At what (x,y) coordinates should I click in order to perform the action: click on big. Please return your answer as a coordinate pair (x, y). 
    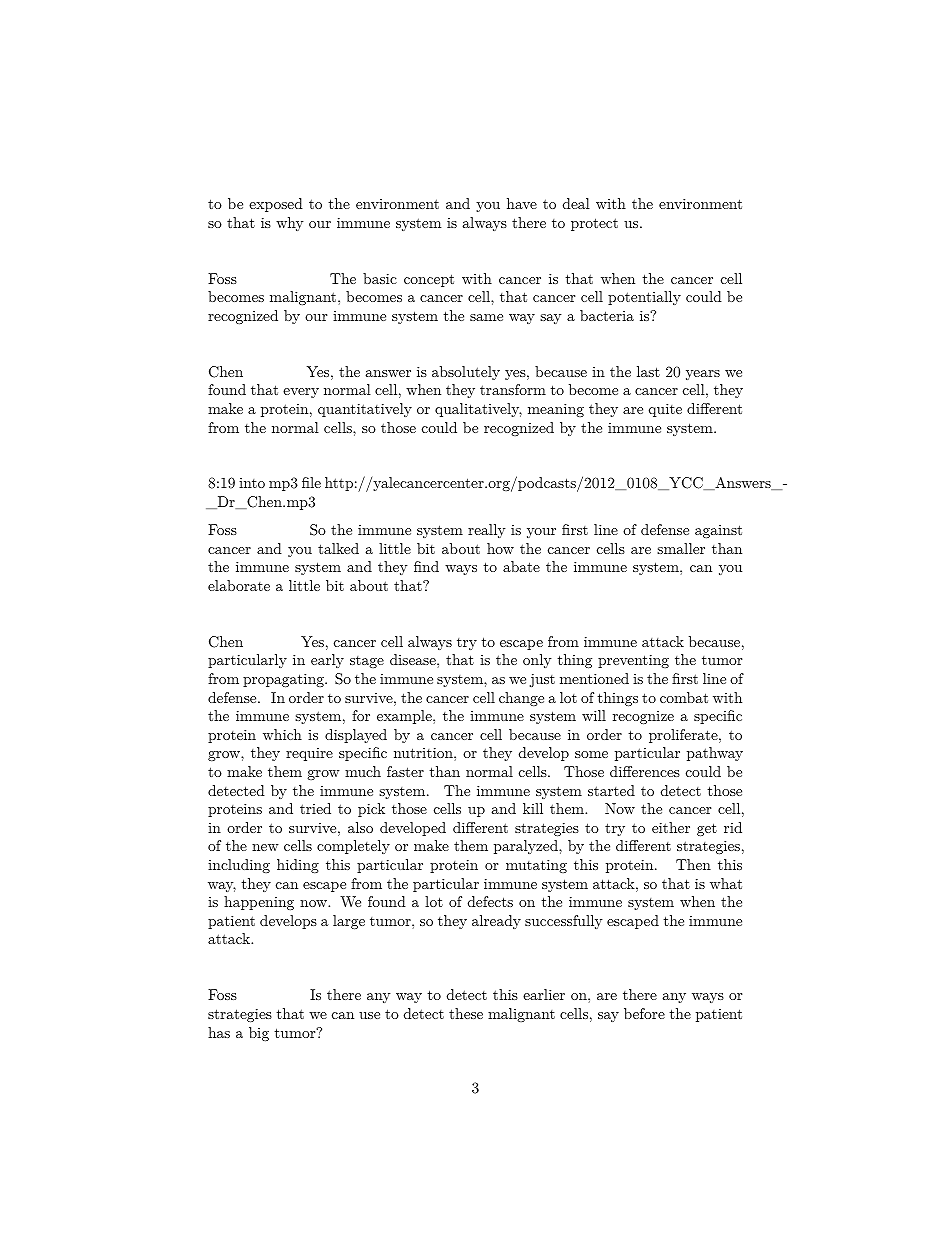
    Looking at the image, I should click on (259, 1034).
